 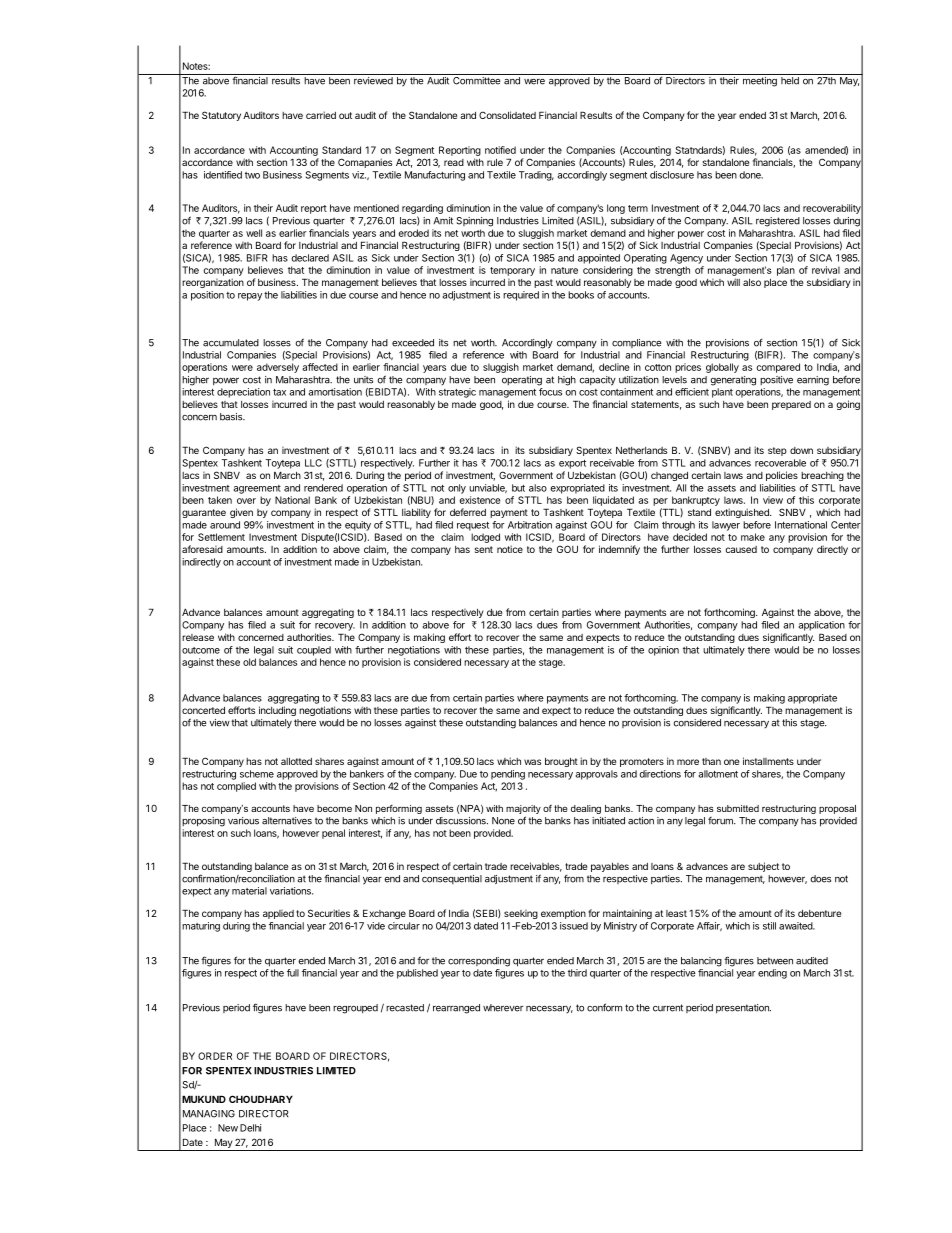 I want to click on CHOUDHARY, so click(x=261, y=1099).
